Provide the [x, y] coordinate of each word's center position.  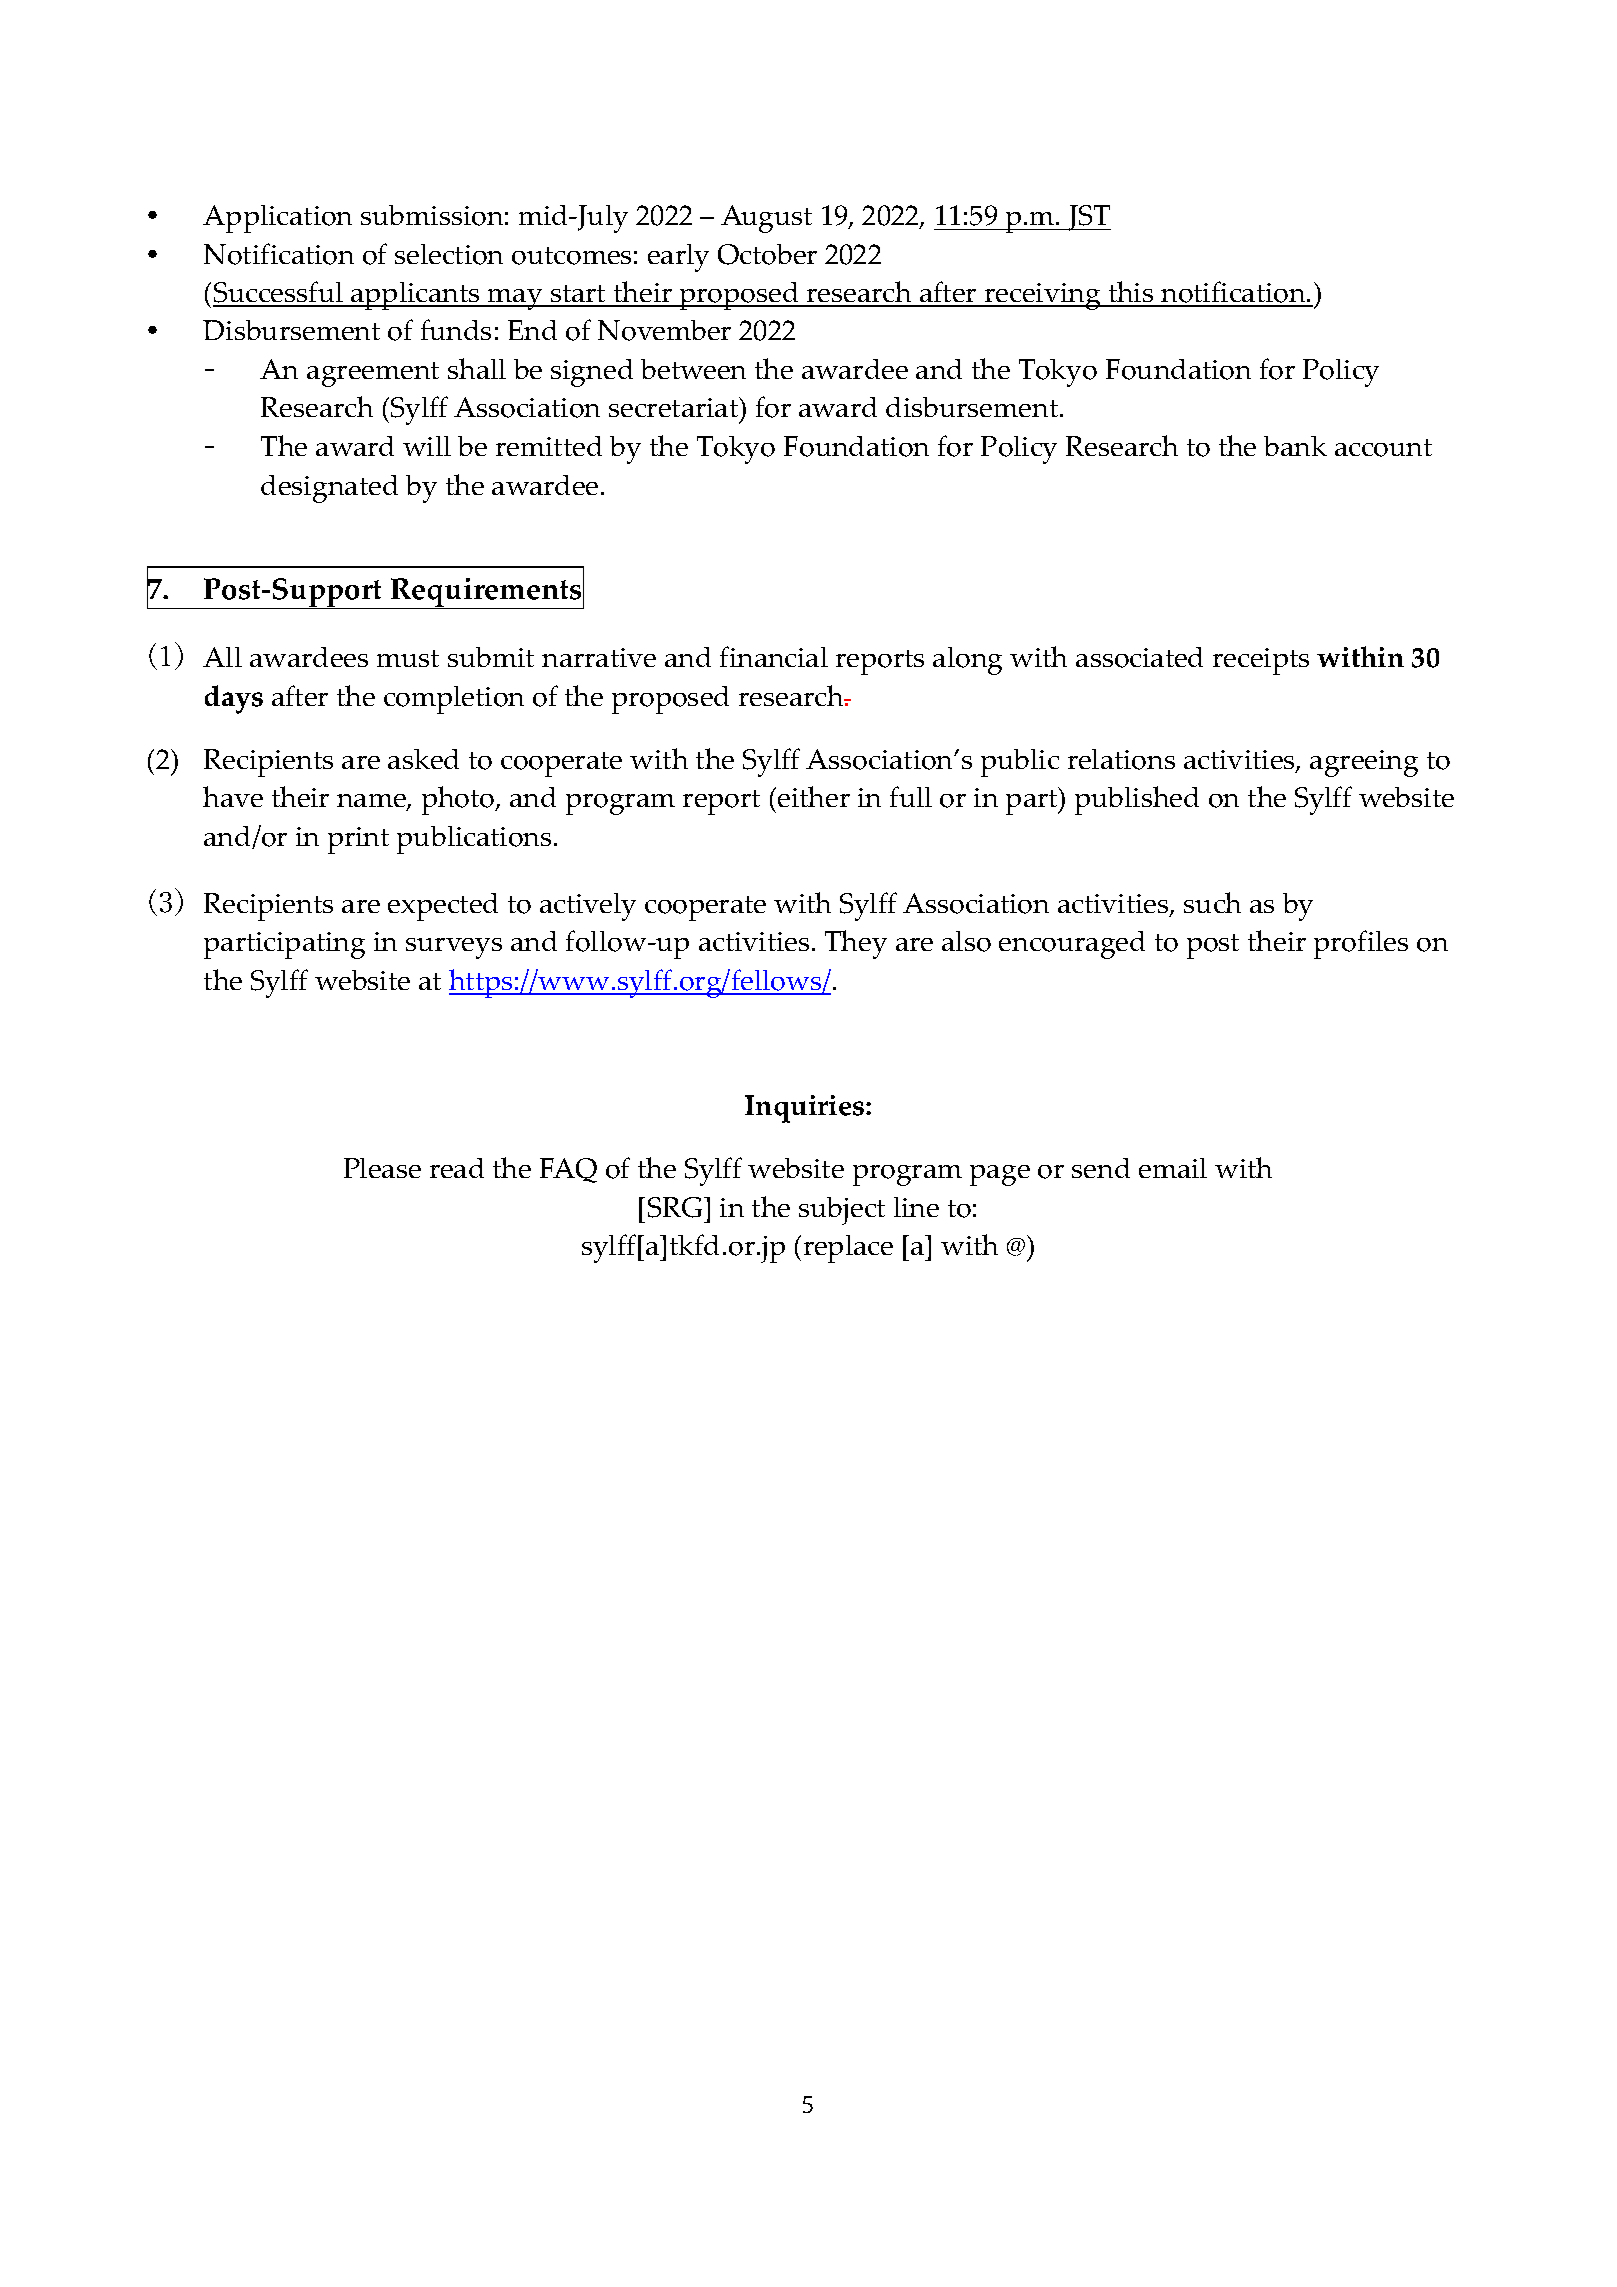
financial [774, 656]
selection [449, 254]
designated [329, 489]
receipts [1261, 661]
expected [443, 907]
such [1212, 902]
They [856, 944]
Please [382, 1168]
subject [842, 1211]
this [1131, 293]
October [767, 254]
